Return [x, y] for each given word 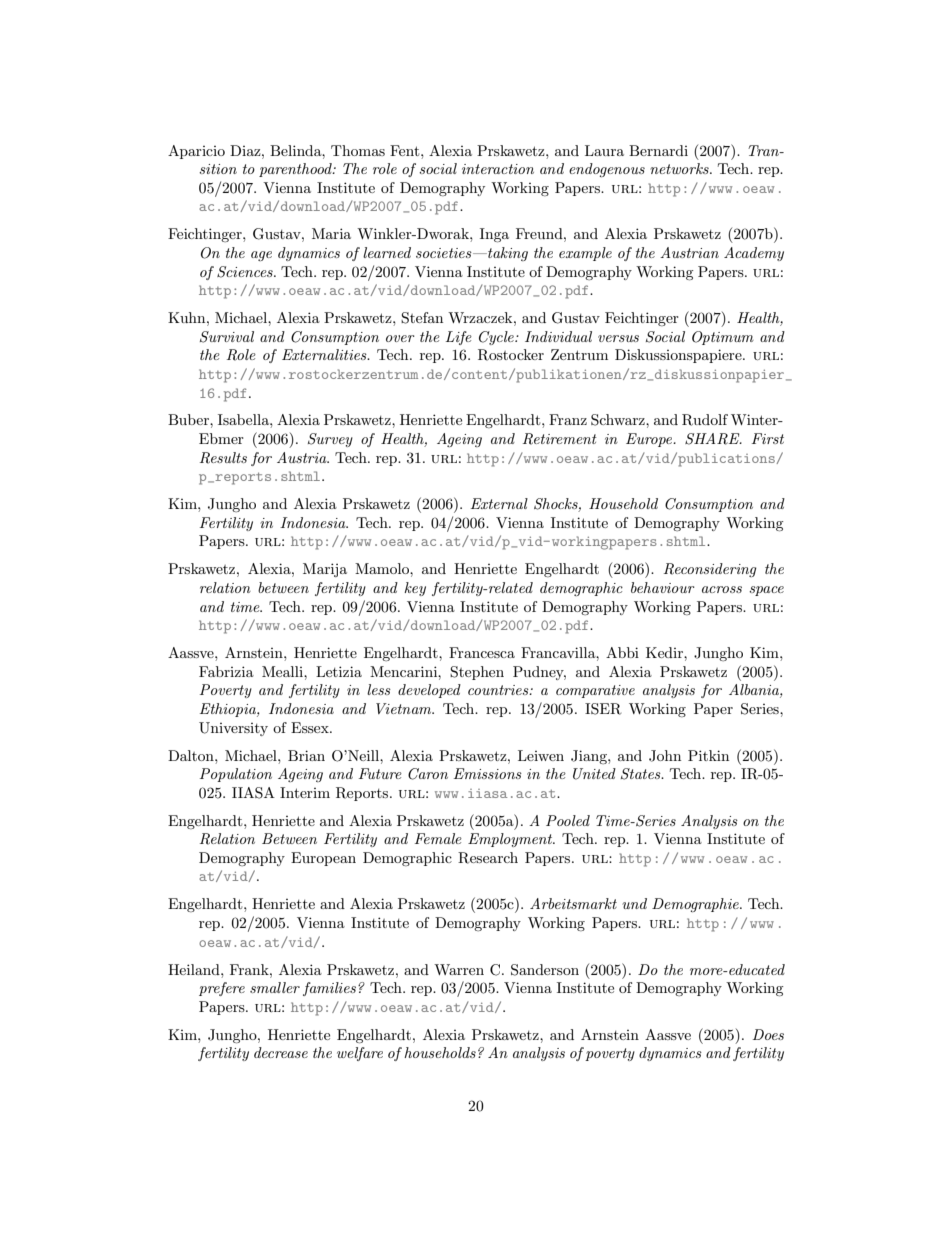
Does [768, 1034]
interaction [498, 169]
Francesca [482, 652]
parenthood [296, 170]
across [722, 589]
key [415, 589]
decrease [281, 1052]
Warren [459, 969]
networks [680, 168]
